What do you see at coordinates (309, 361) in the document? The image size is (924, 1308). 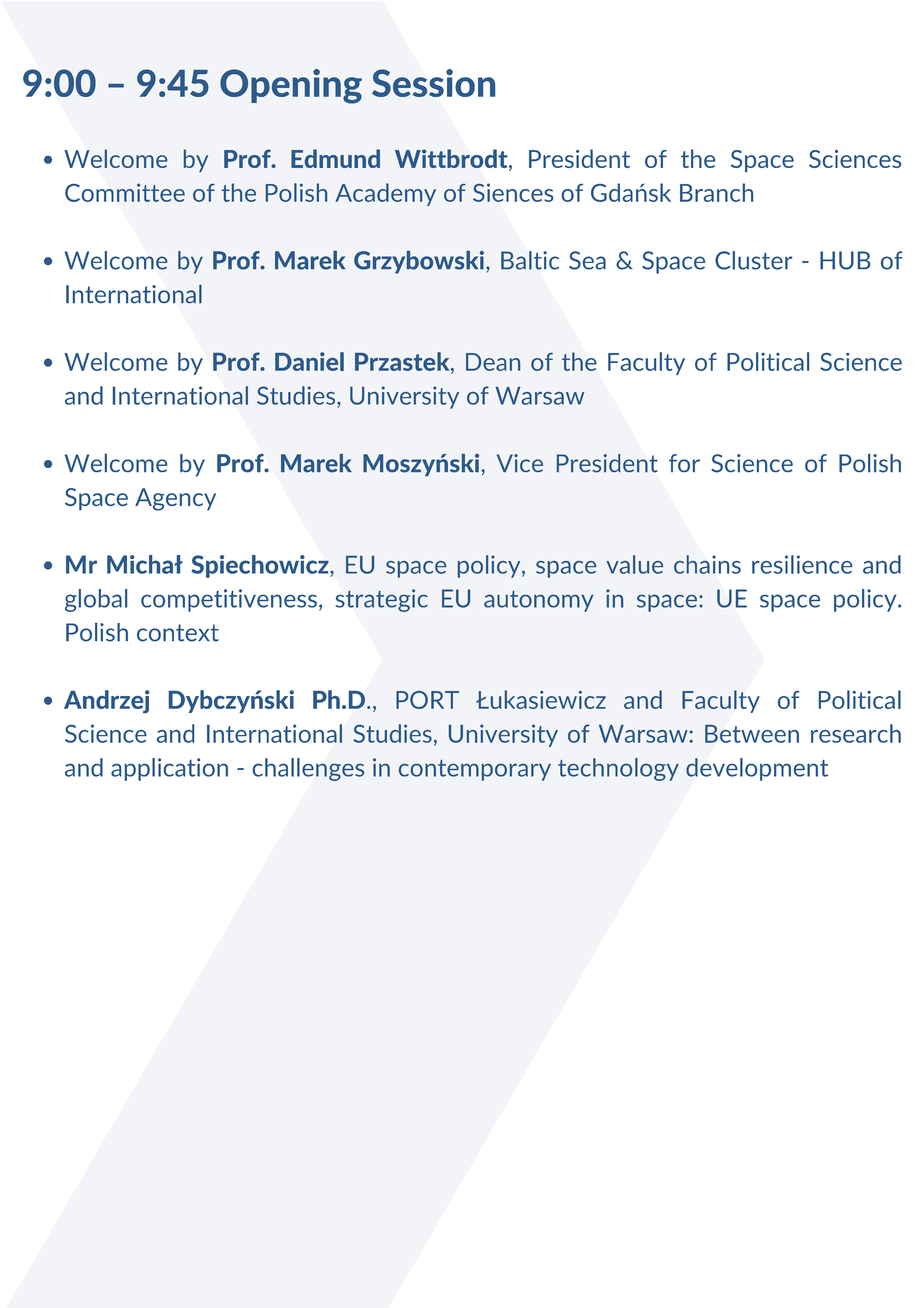 I see `Daniel` at bounding box center [309, 361].
